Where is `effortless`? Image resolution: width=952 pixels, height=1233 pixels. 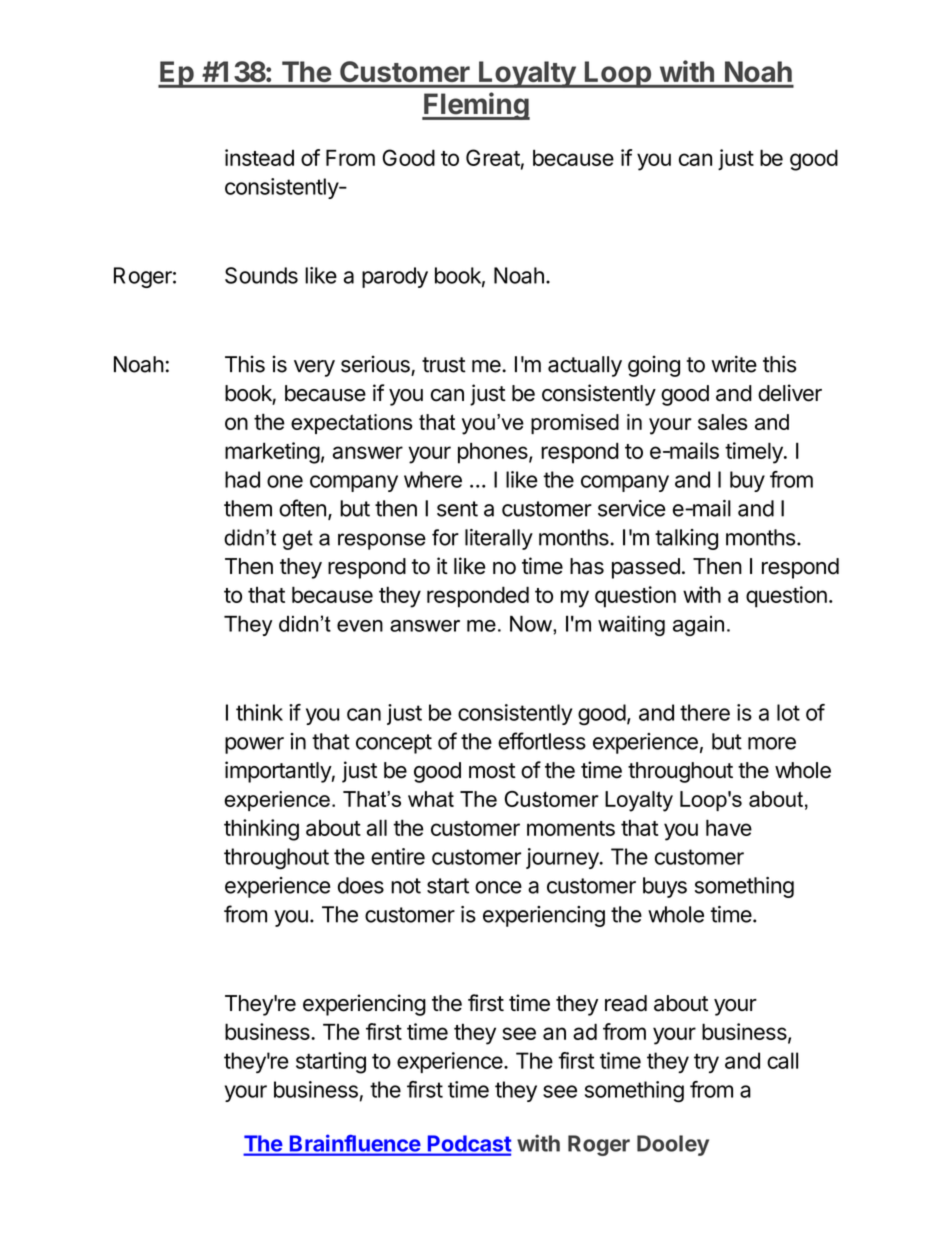 effortless is located at coordinates (542, 741).
